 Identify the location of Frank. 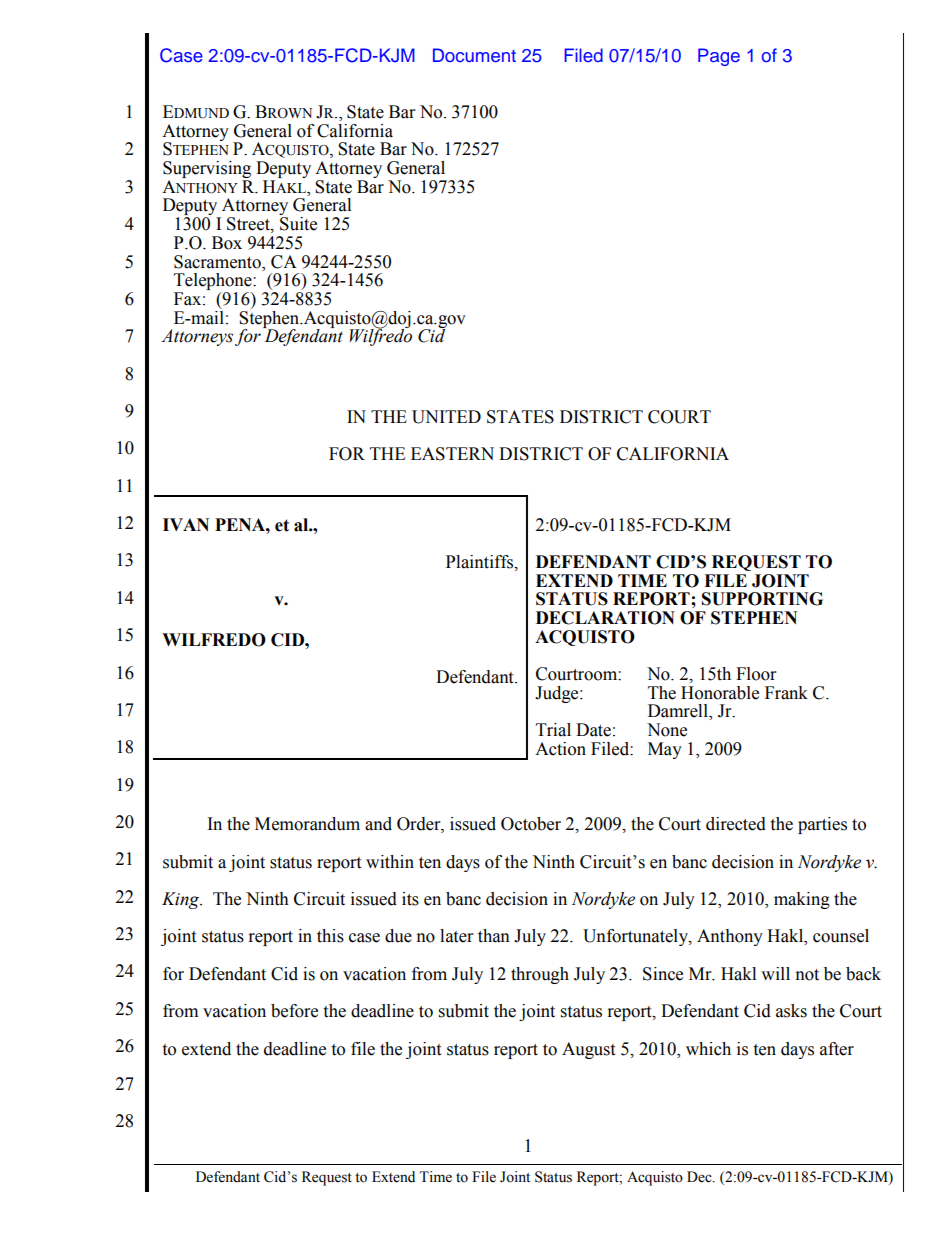
(786, 693).
